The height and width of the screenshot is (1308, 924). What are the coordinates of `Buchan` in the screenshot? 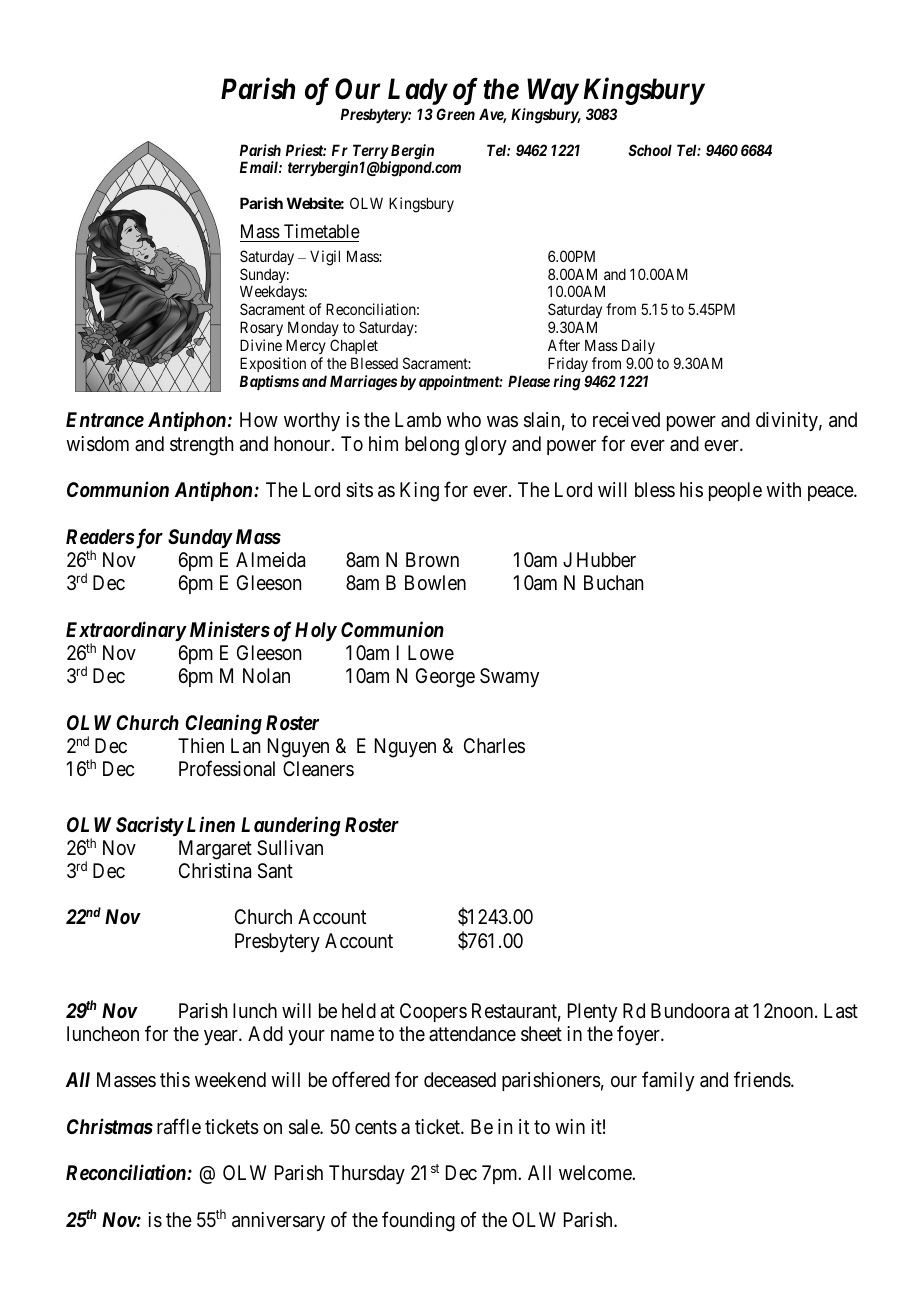 It's located at (613, 583).
